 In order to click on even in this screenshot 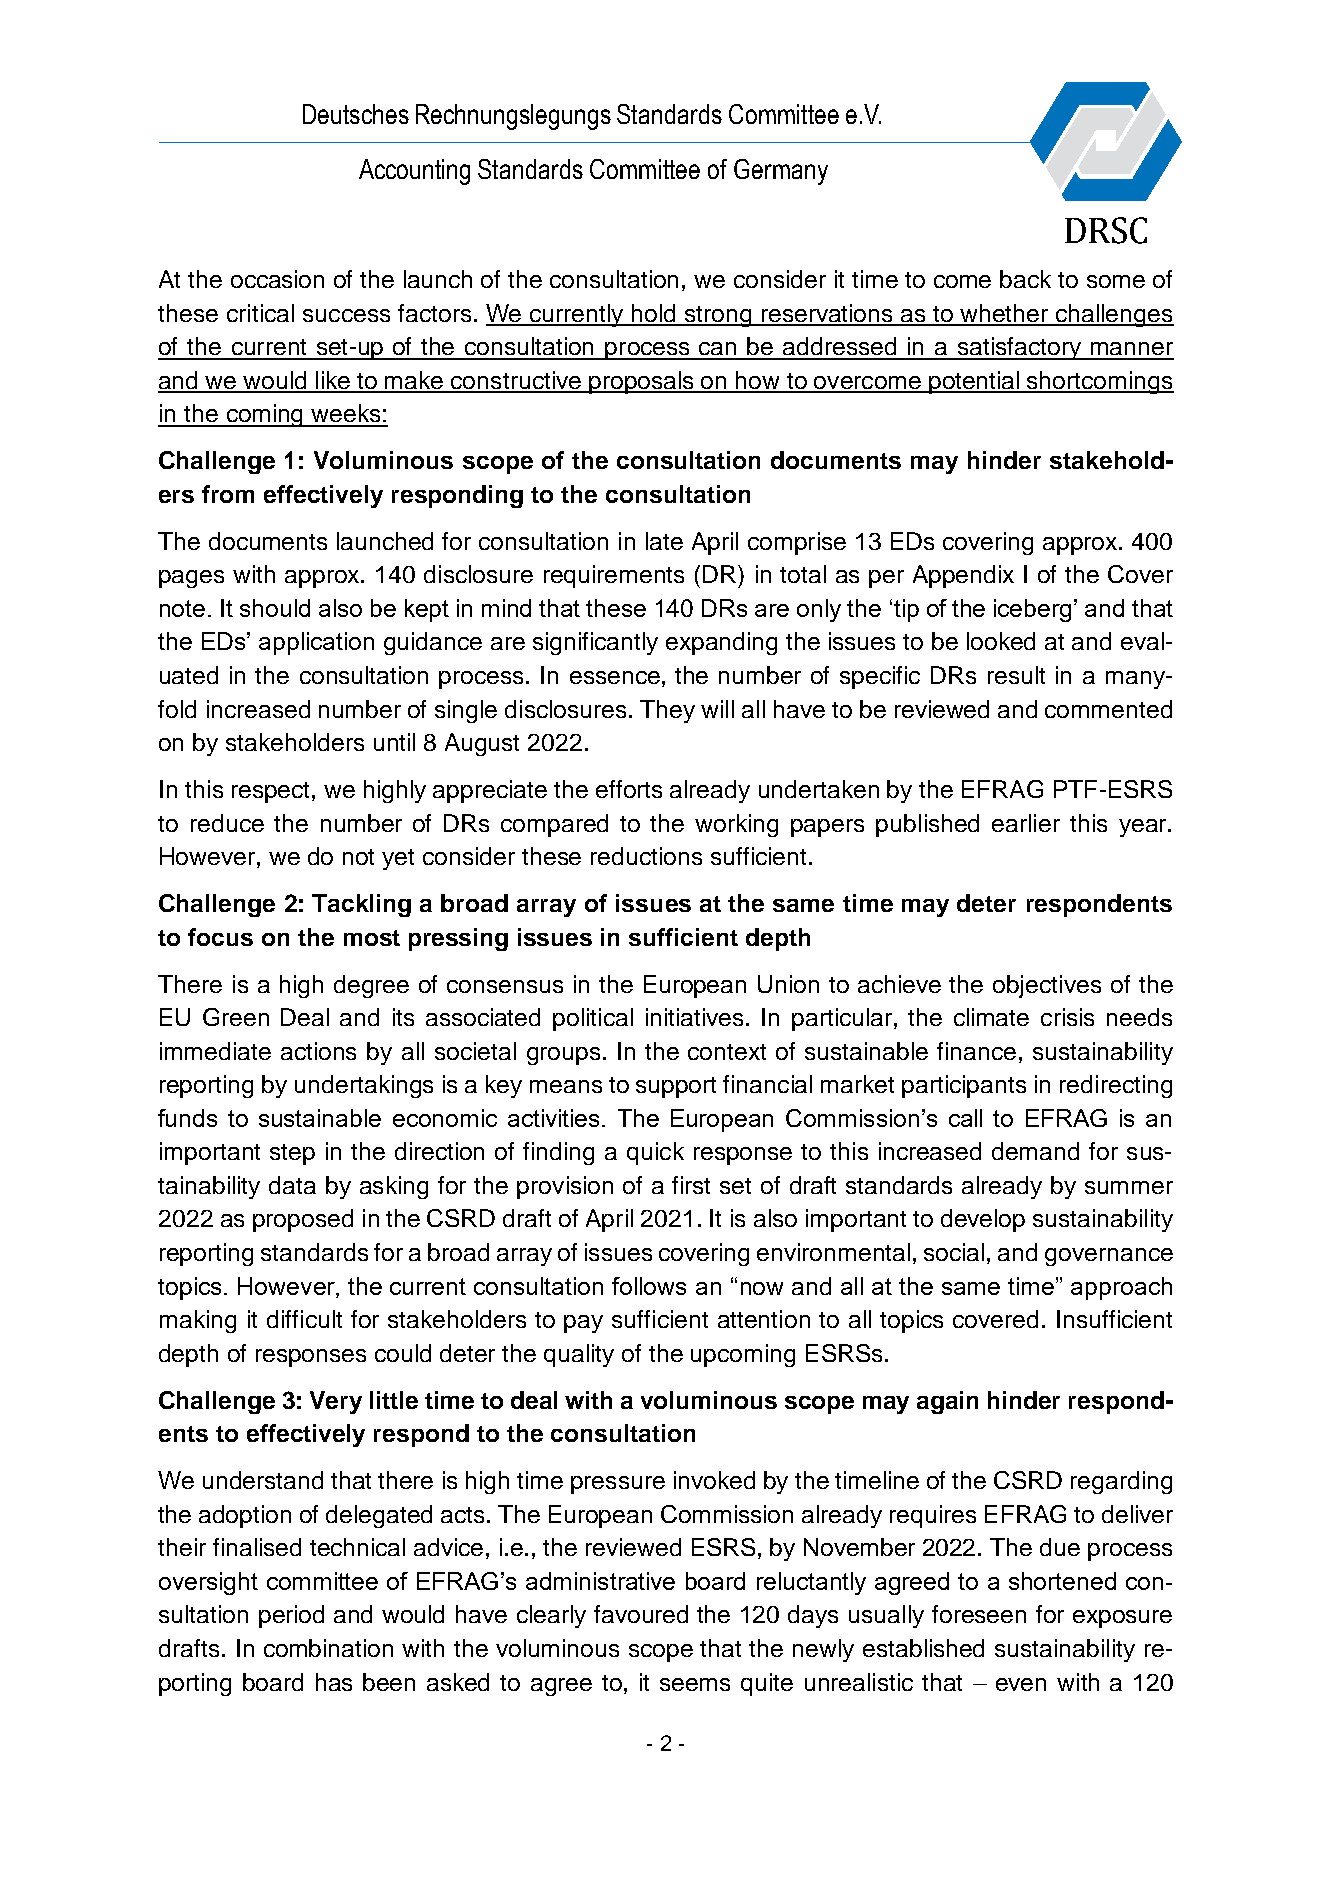, I will do `click(1021, 1684)`.
